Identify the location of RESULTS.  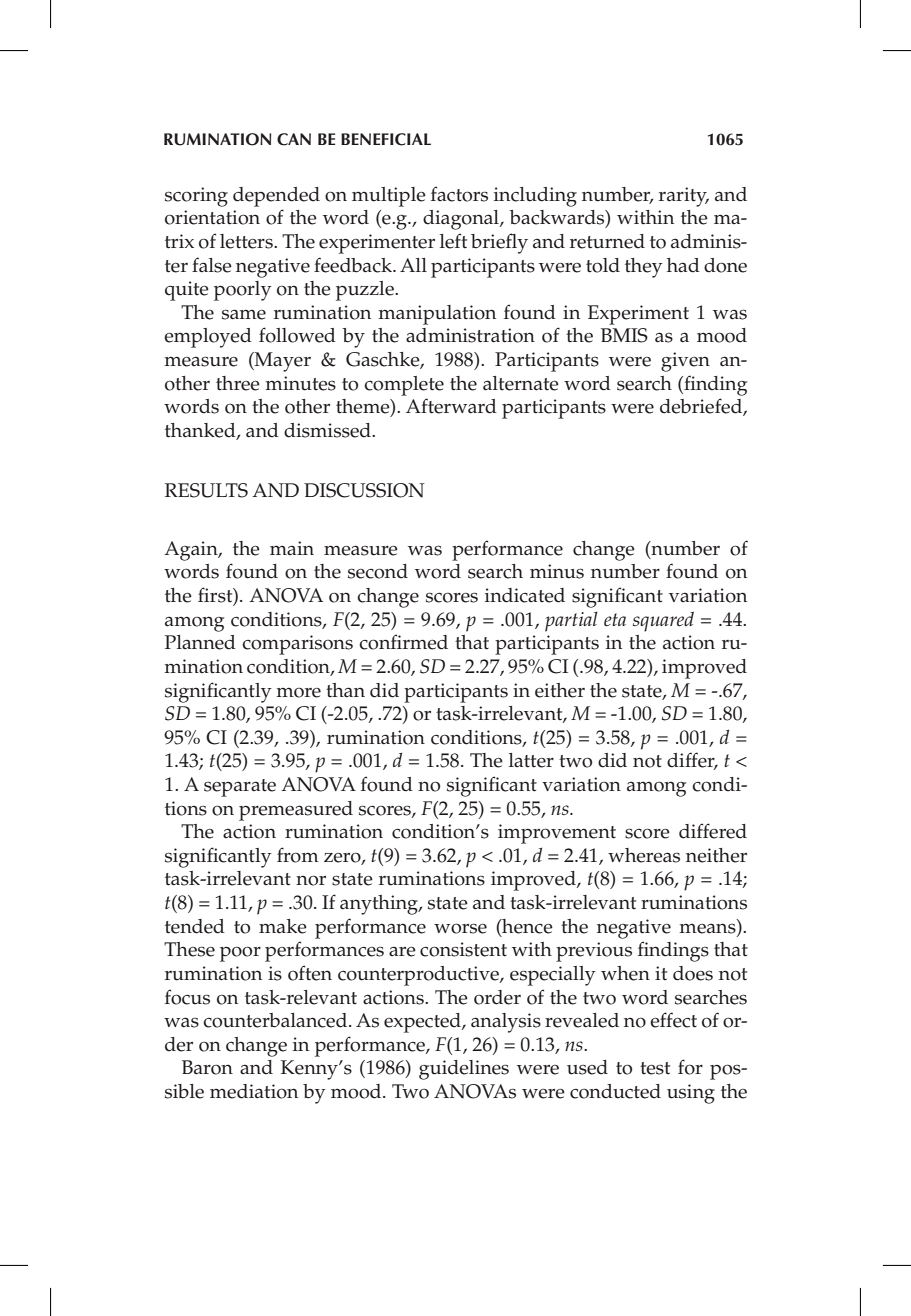
(206, 490).
